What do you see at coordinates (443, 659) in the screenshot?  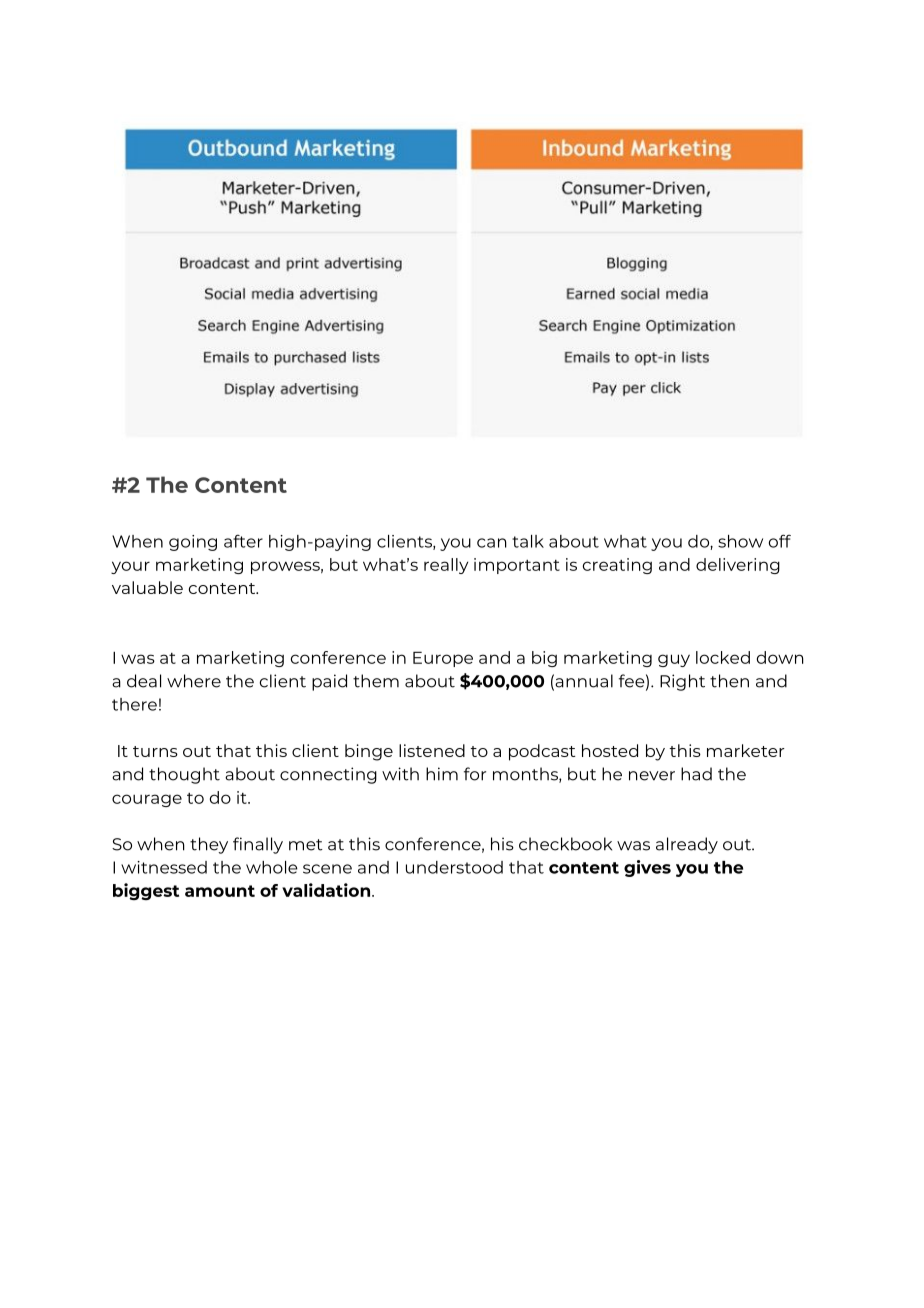 I see `Europe` at bounding box center [443, 659].
